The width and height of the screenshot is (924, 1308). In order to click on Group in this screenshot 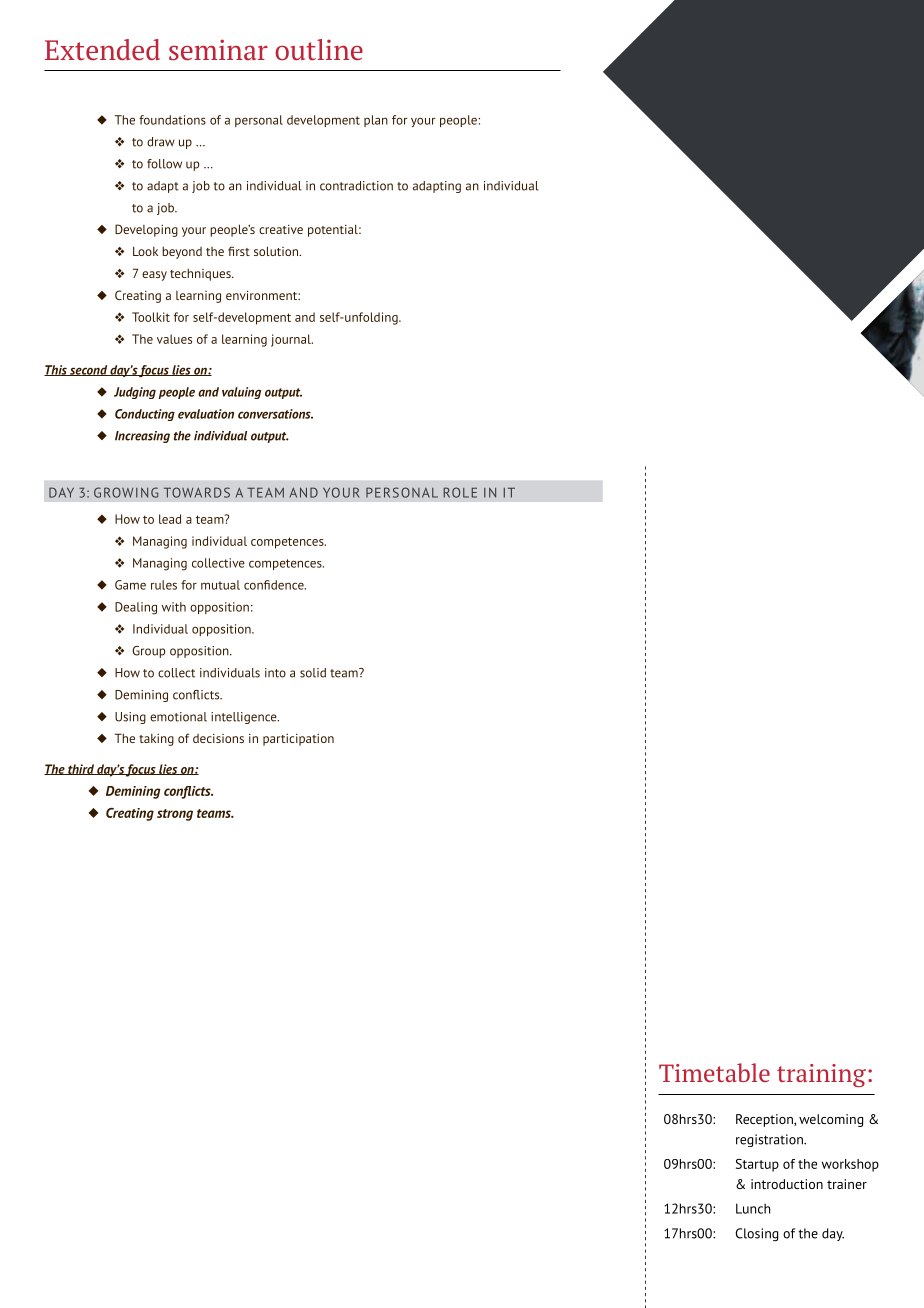, I will do `click(148, 652)`.
